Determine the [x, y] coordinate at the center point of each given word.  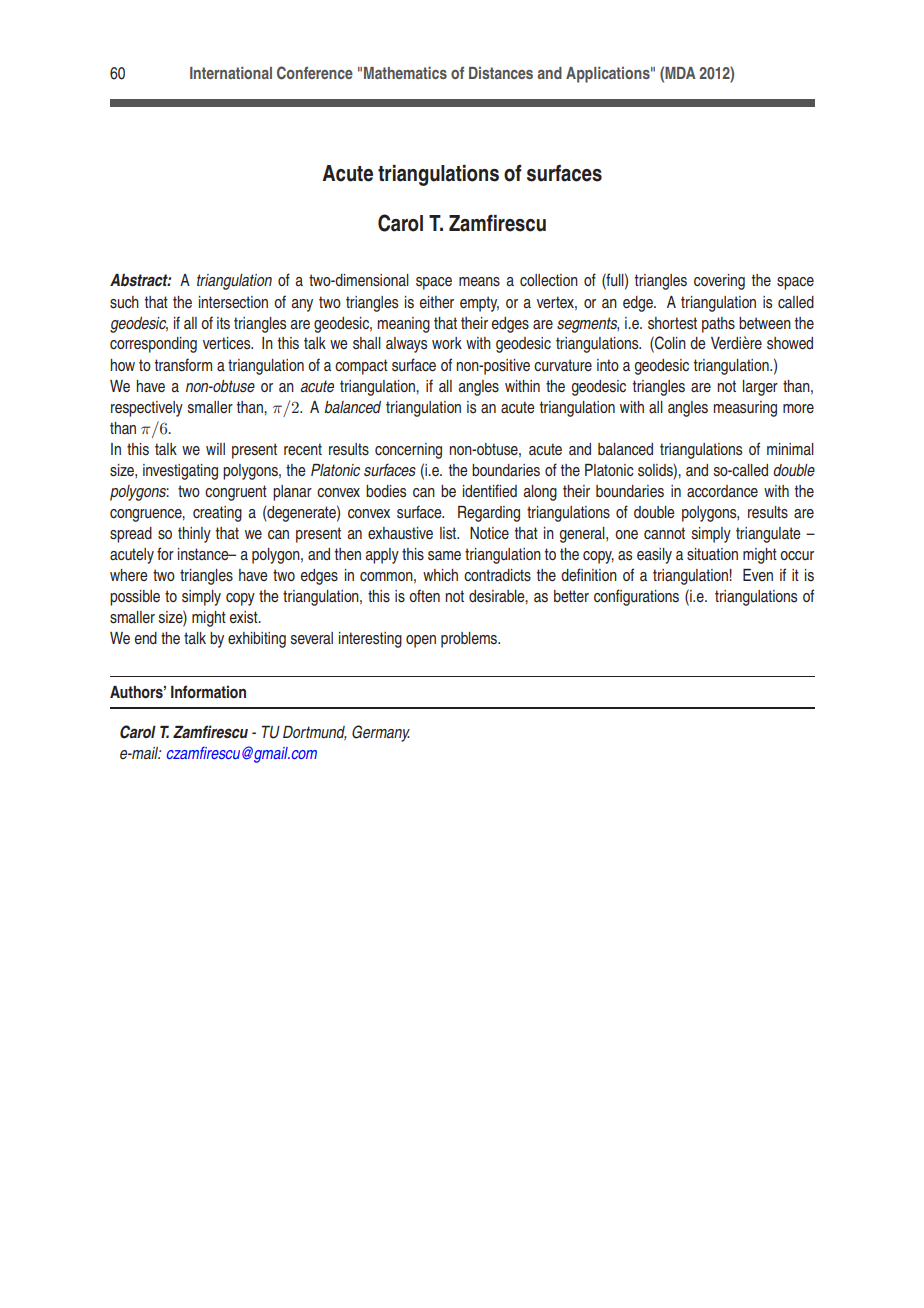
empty [479, 304]
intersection [233, 302]
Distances [501, 72]
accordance [722, 491]
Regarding [489, 514]
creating [217, 514]
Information [208, 692]
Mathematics [405, 72]
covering [719, 282]
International [231, 72]
